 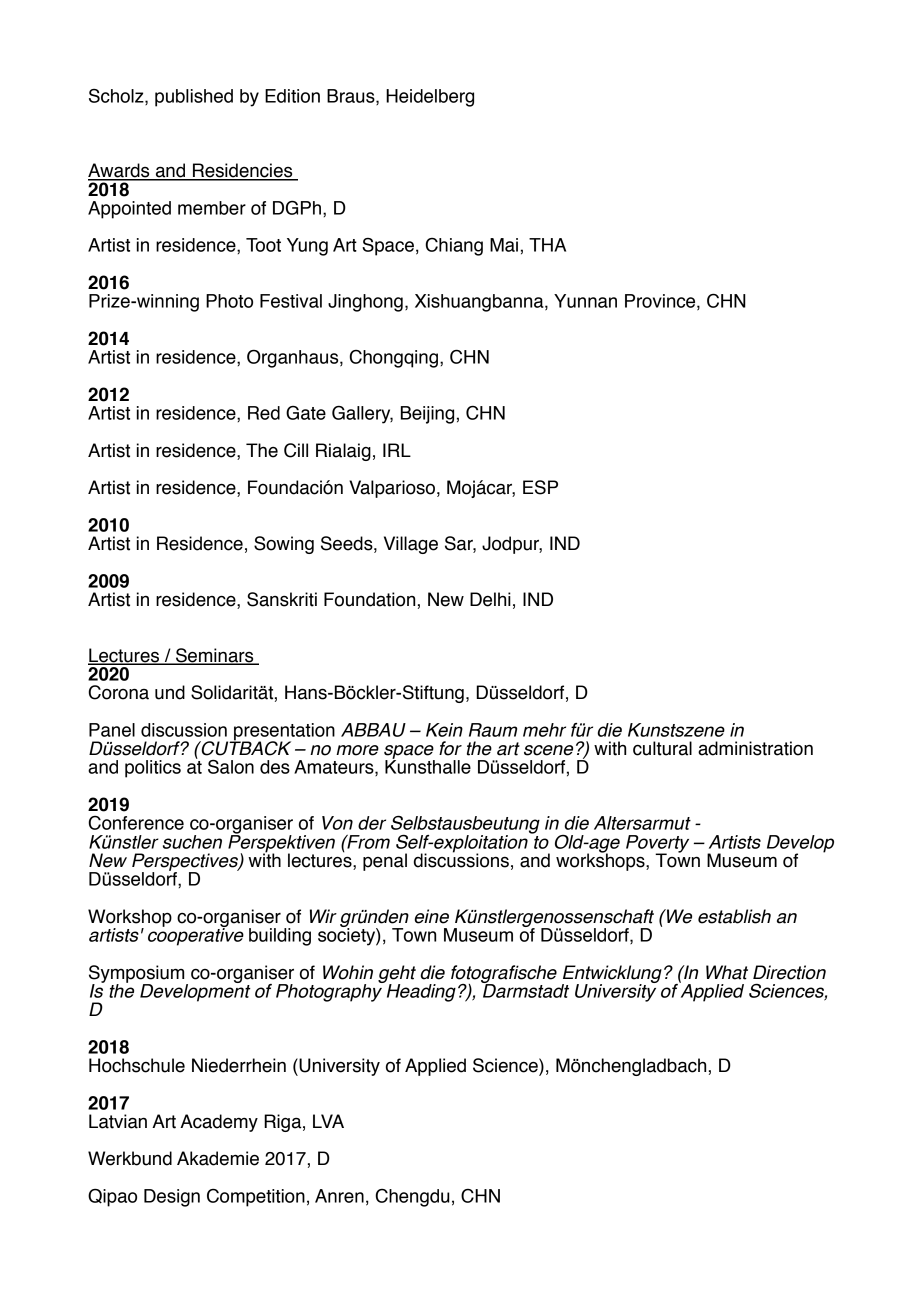 I want to click on Design, so click(x=172, y=1198).
